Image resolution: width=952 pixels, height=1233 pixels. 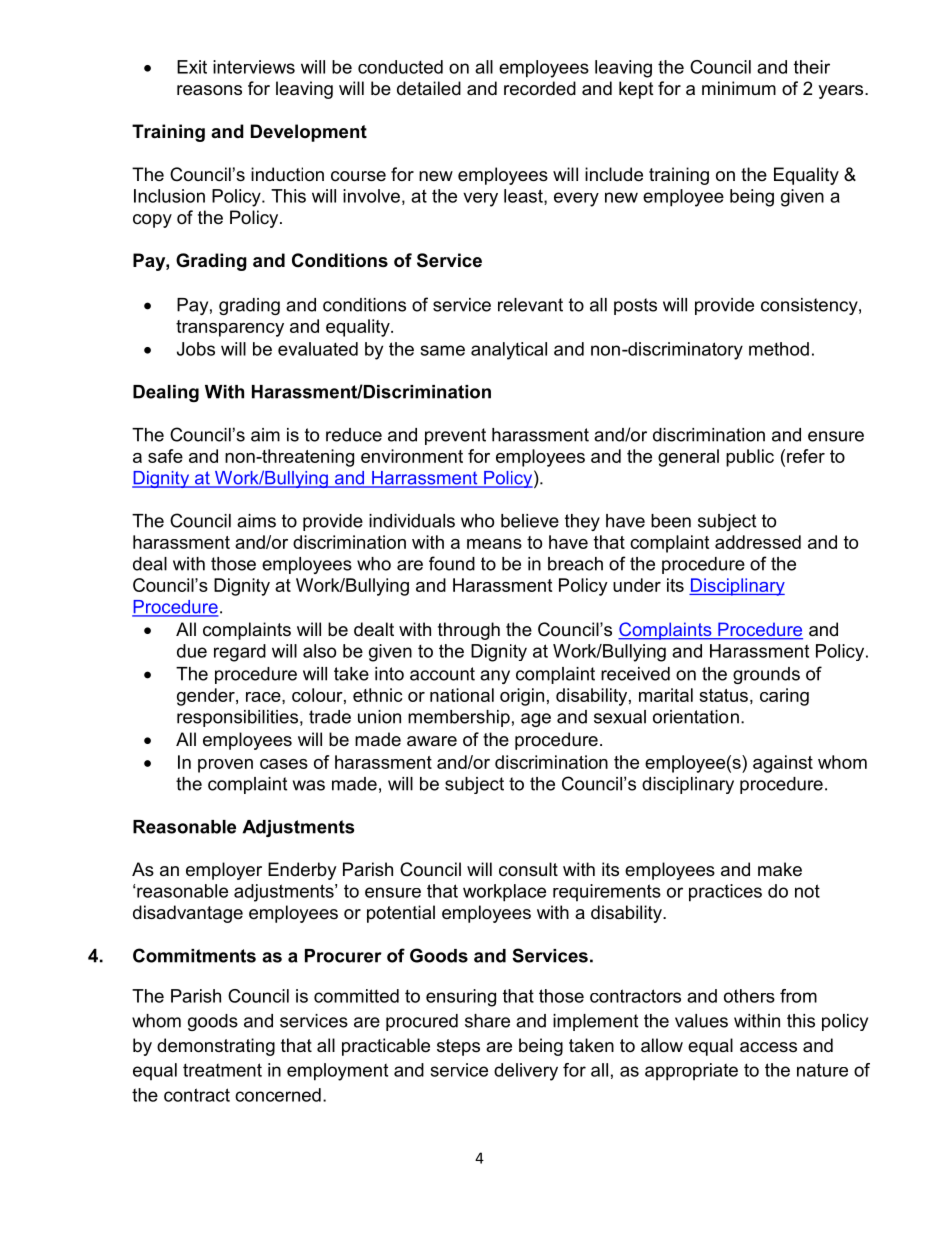 I want to click on steps, so click(x=458, y=1047).
